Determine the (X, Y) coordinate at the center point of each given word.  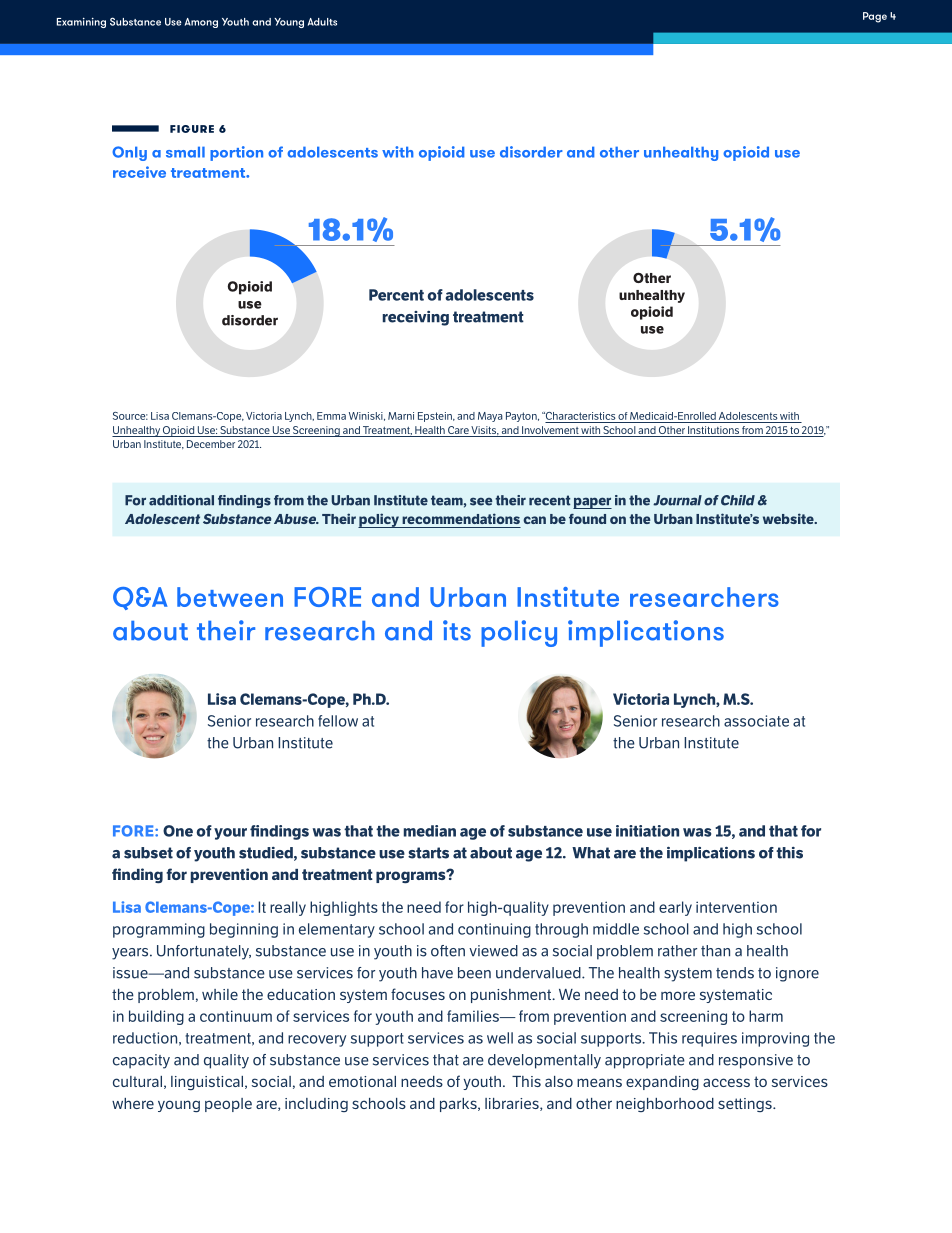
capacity (141, 1061)
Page (875, 17)
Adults (322, 22)
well (500, 1038)
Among (201, 23)
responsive (756, 1061)
